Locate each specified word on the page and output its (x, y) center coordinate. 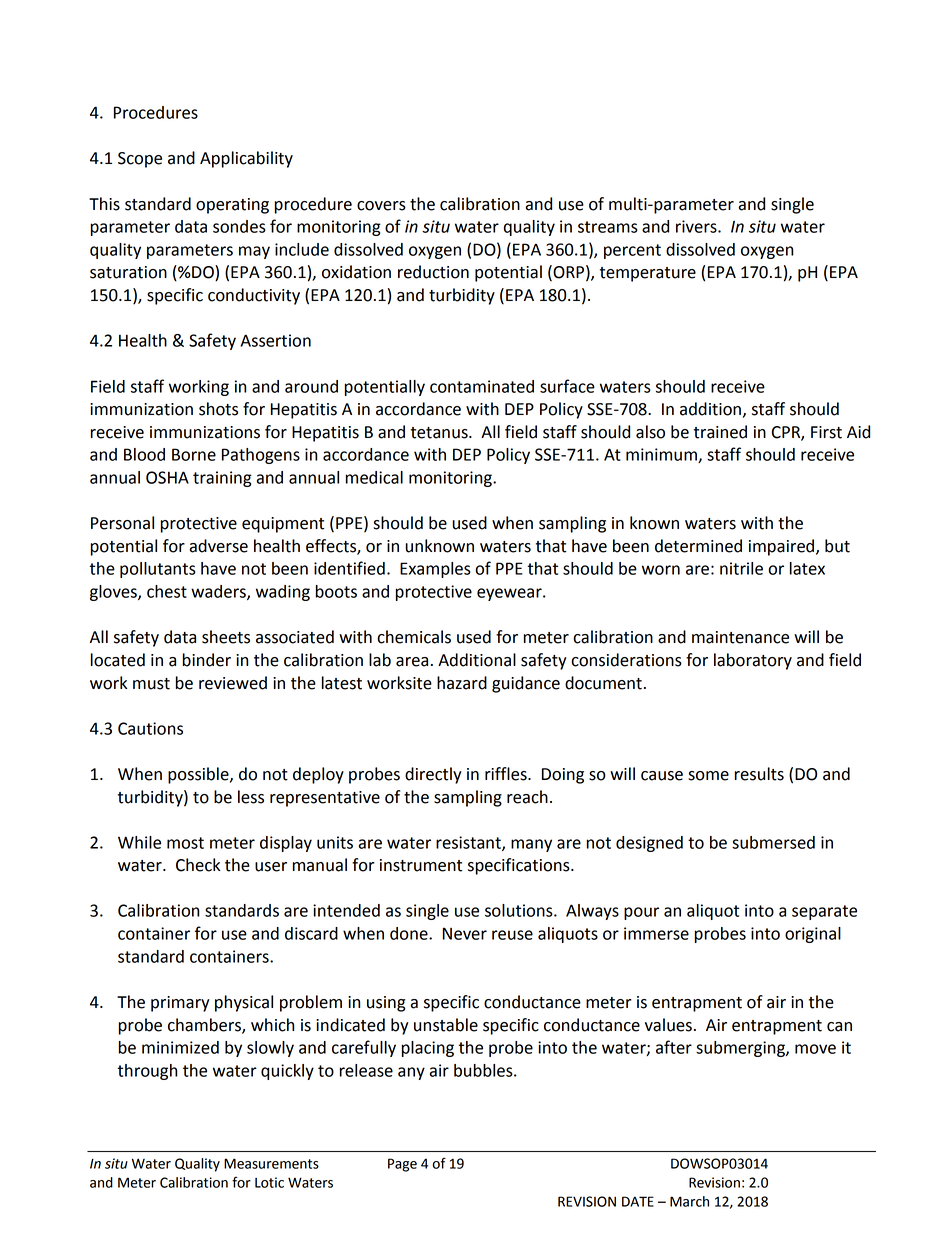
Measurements (271, 1163)
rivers (697, 226)
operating (232, 206)
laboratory (753, 661)
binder (207, 660)
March (689, 1201)
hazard (462, 683)
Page (402, 1165)
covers (381, 206)
